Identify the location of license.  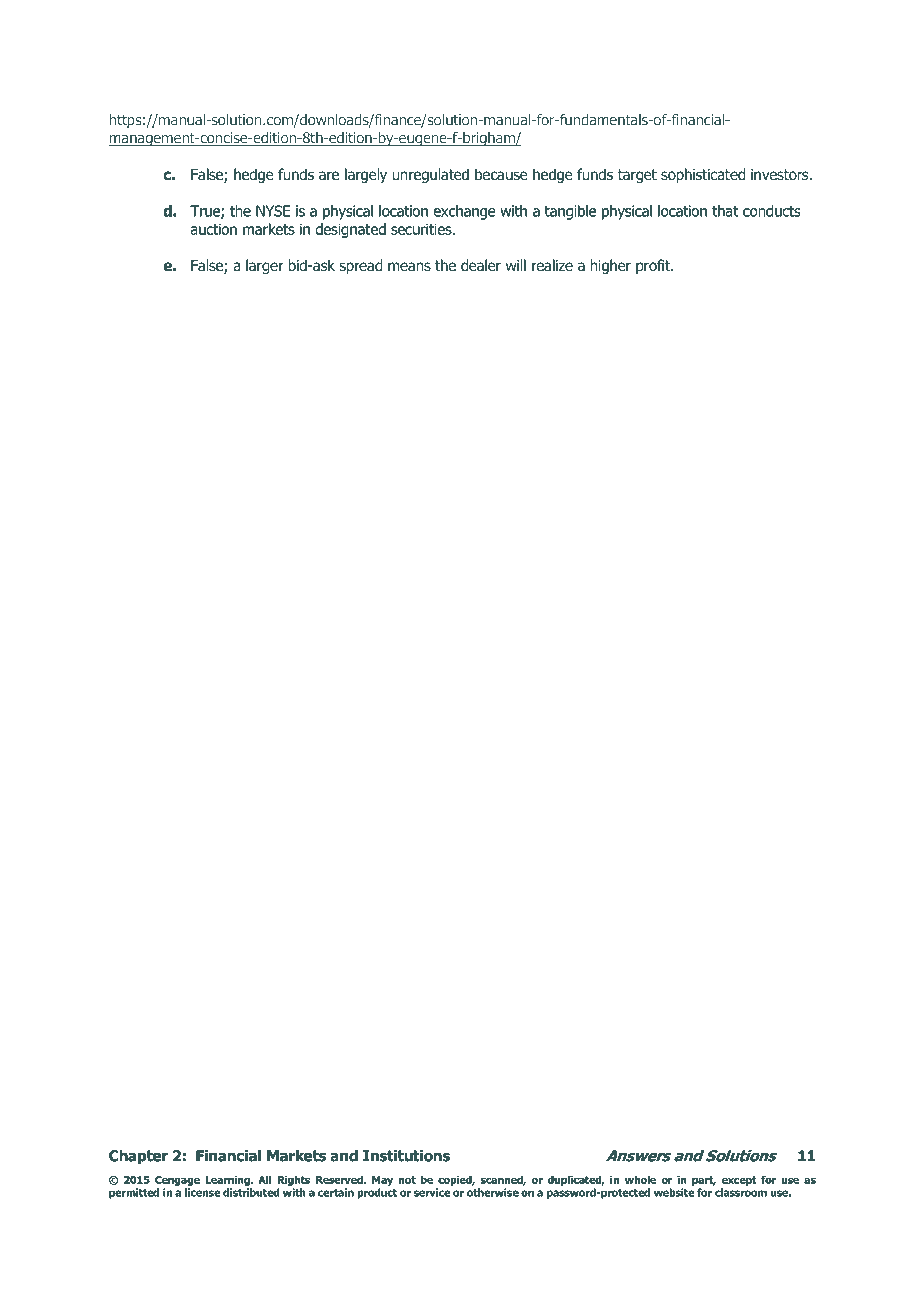
(203, 1192).
